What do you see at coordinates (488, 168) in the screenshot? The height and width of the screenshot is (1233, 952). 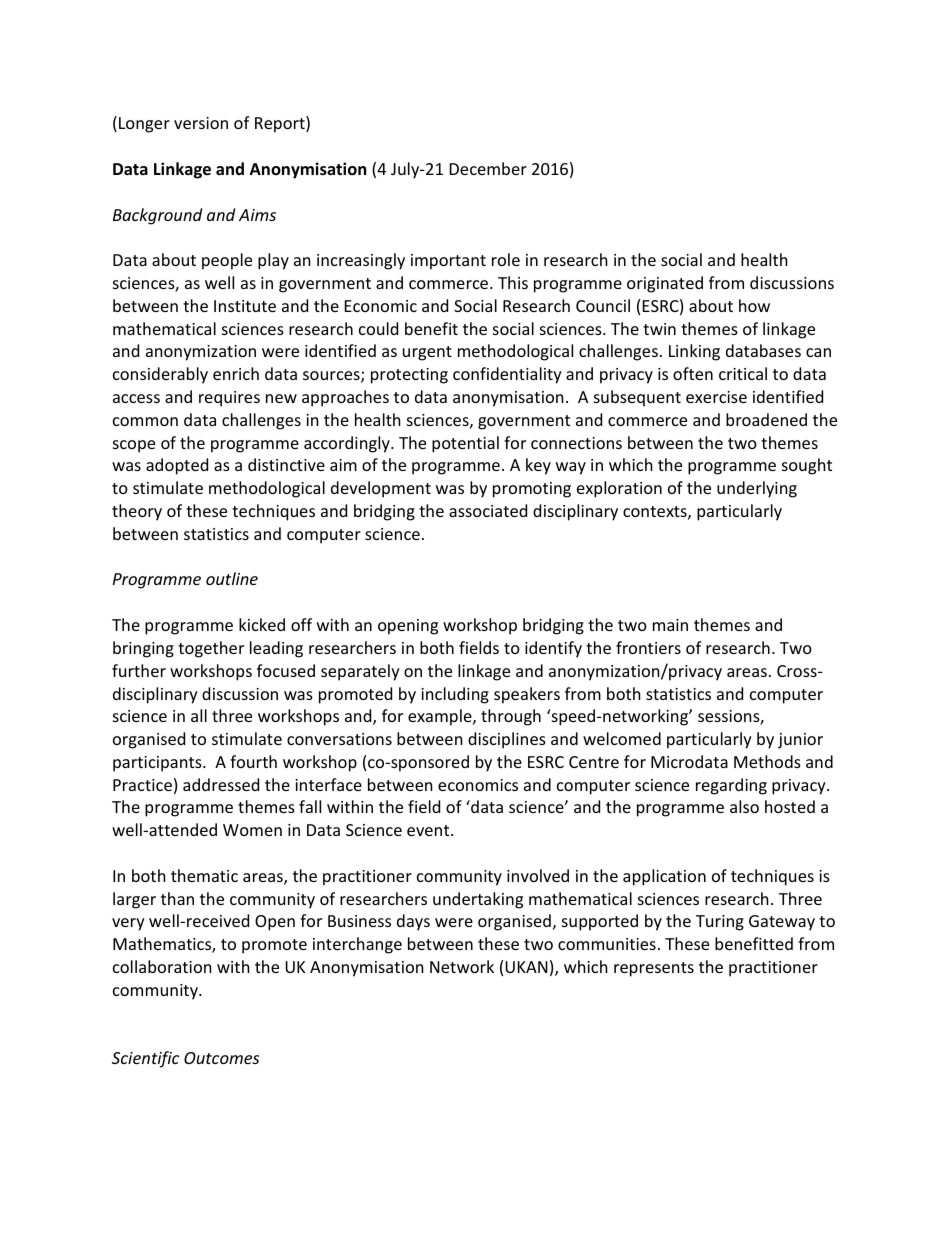 I see `December` at bounding box center [488, 168].
